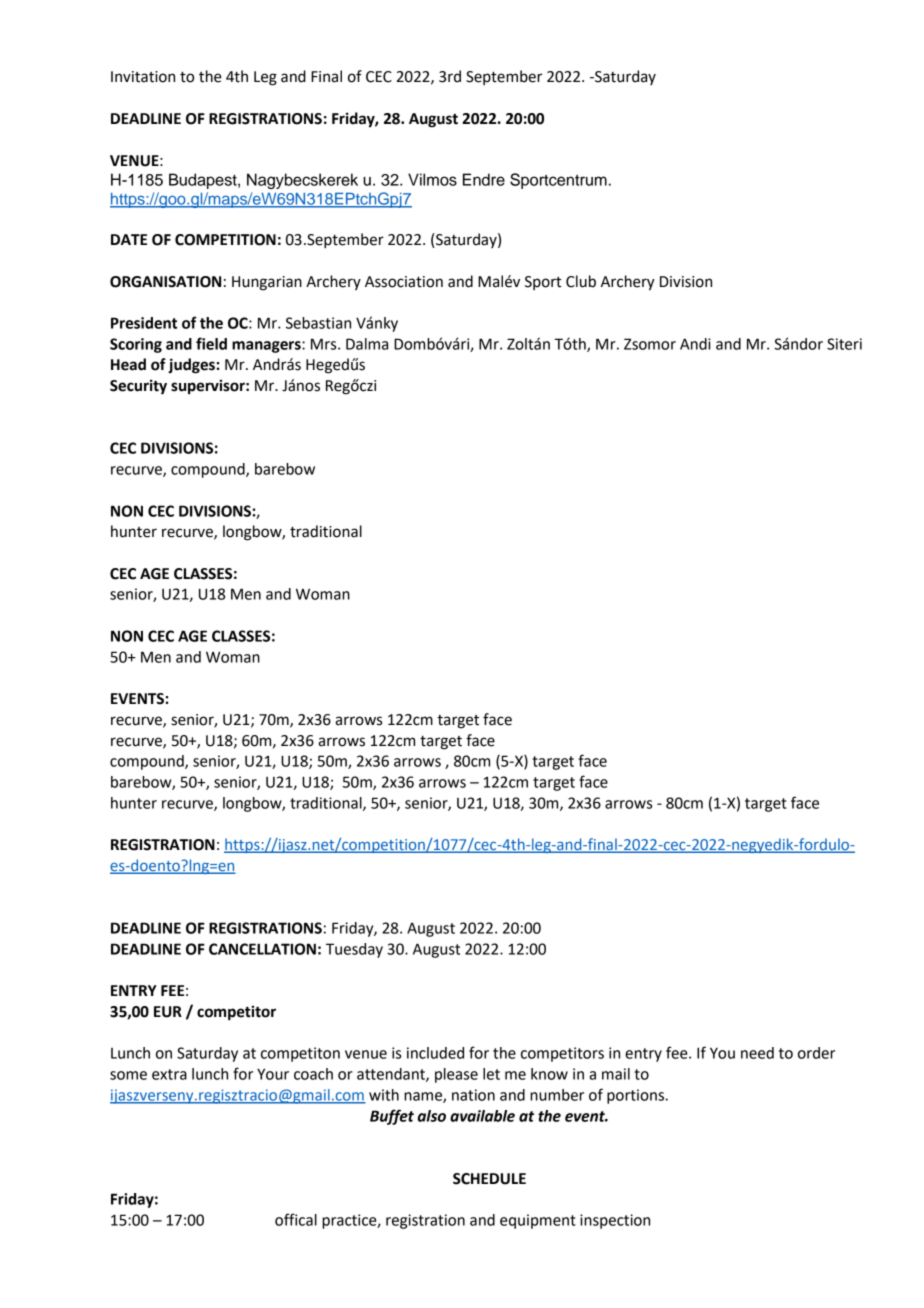 The image size is (924, 1308). Describe the element at coordinates (262, 949) in the page. I see `CANCELLATION` at that location.
